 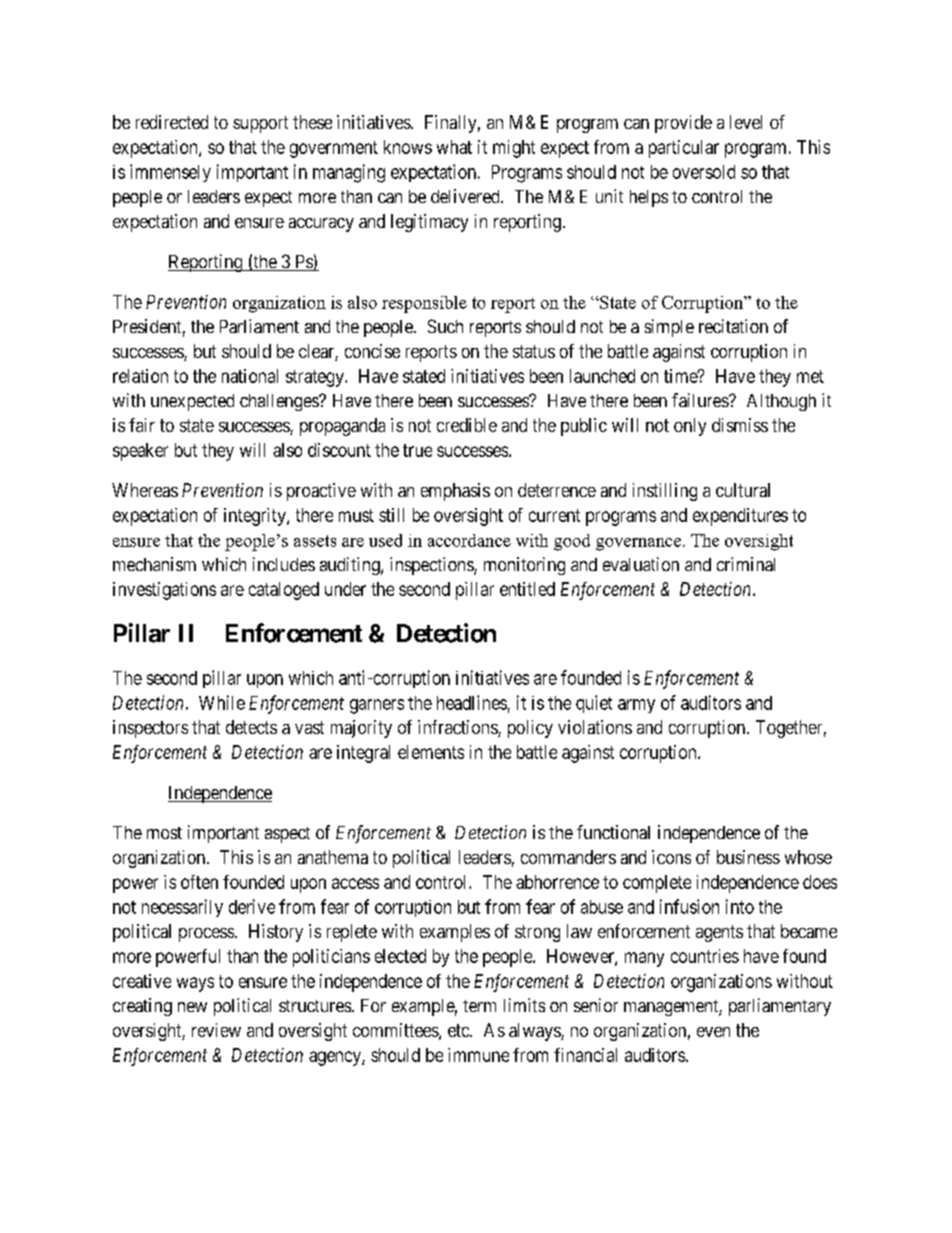 I want to click on entitled, so click(x=527, y=589).
